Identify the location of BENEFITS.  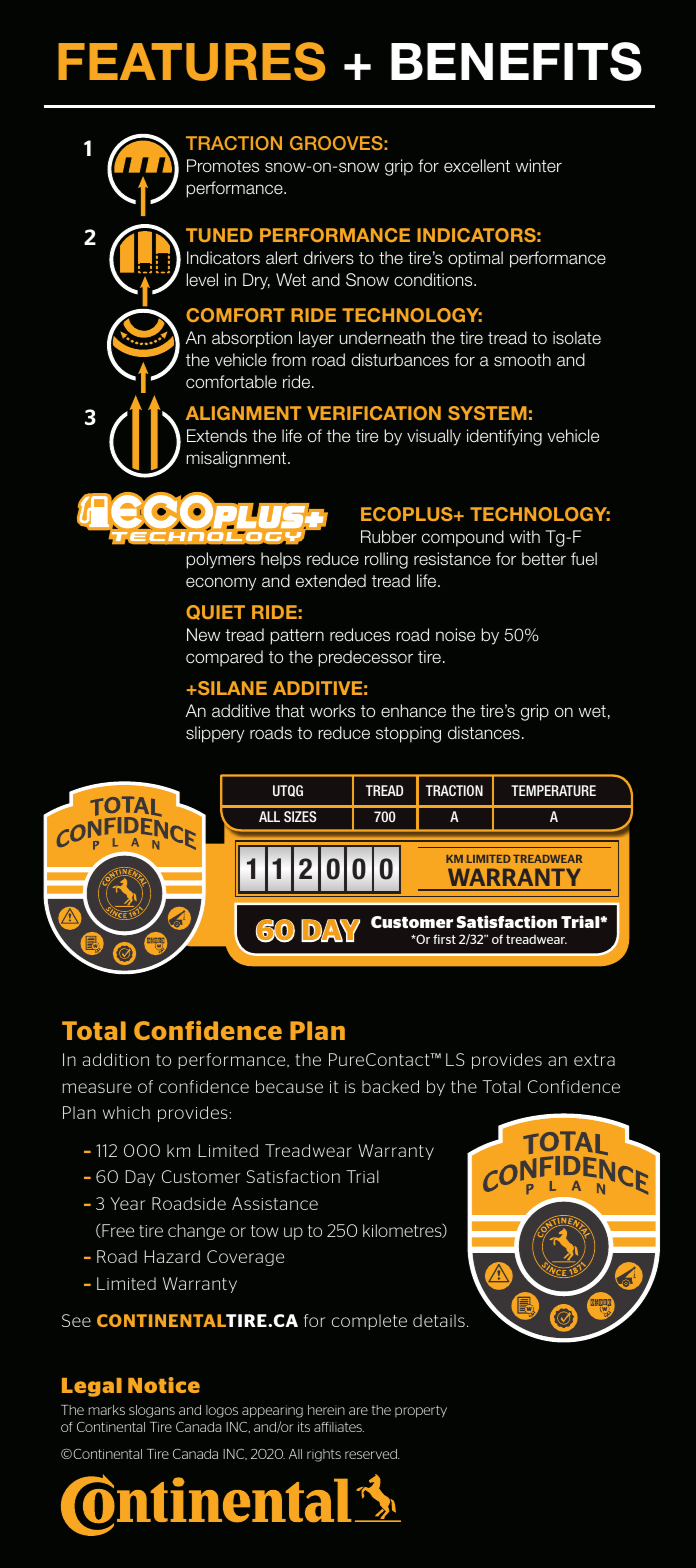
(516, 61).
